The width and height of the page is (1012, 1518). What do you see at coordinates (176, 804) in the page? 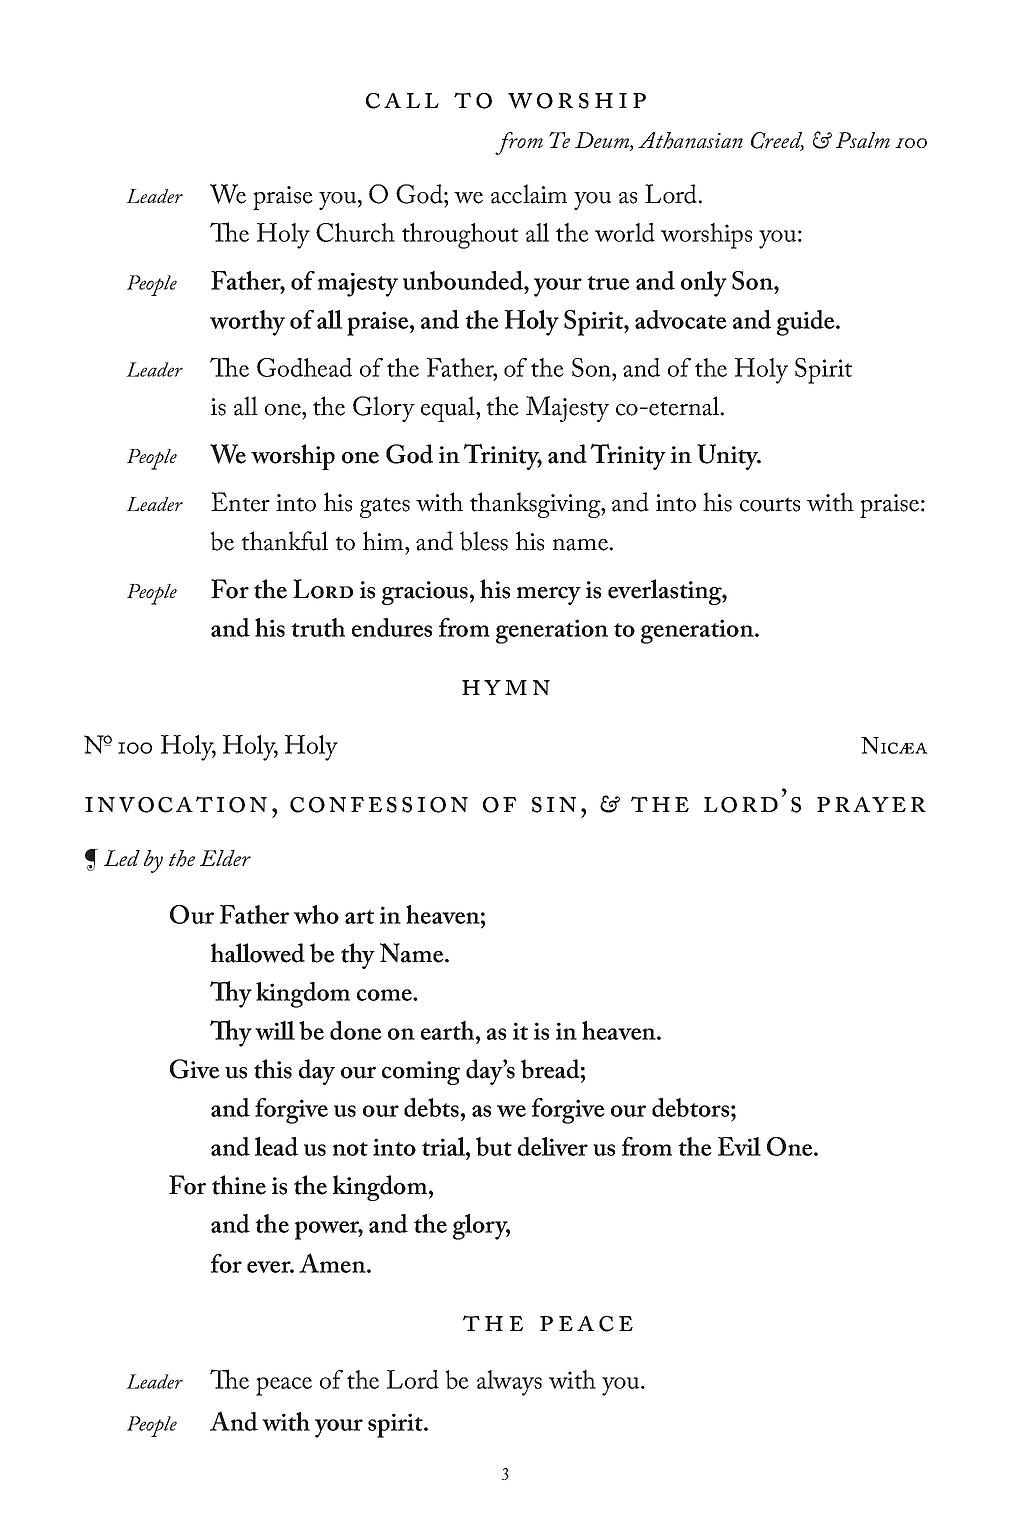
I see `INVOCATION` at bounding box center [176, 804].
